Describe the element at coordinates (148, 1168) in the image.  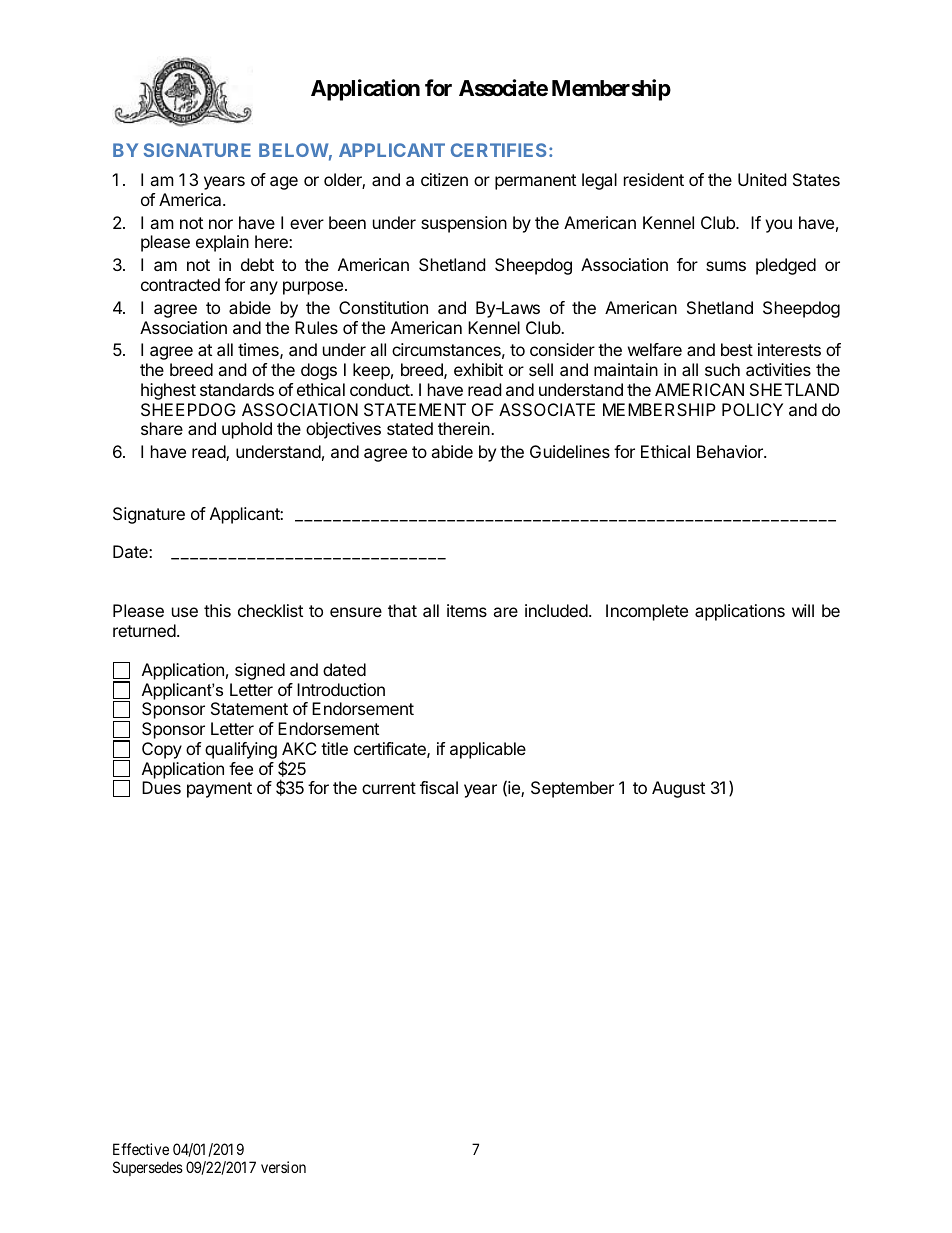
I see `Supersedes` at that location.
